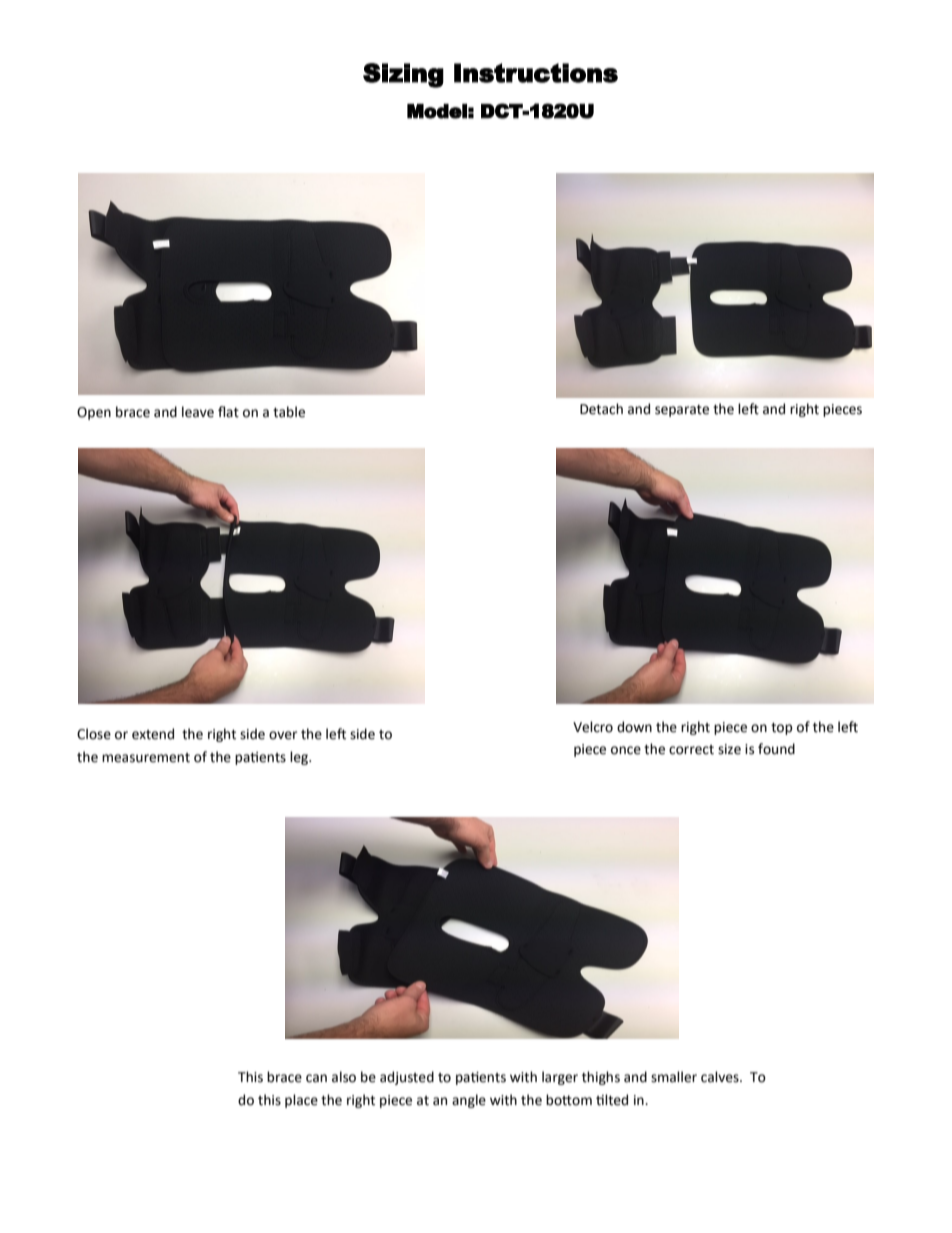 This screenshot has width=952, height=1233. Describe the element at coordinates (407, 1078) in the screenshot. I see `adjusted` at that location.
